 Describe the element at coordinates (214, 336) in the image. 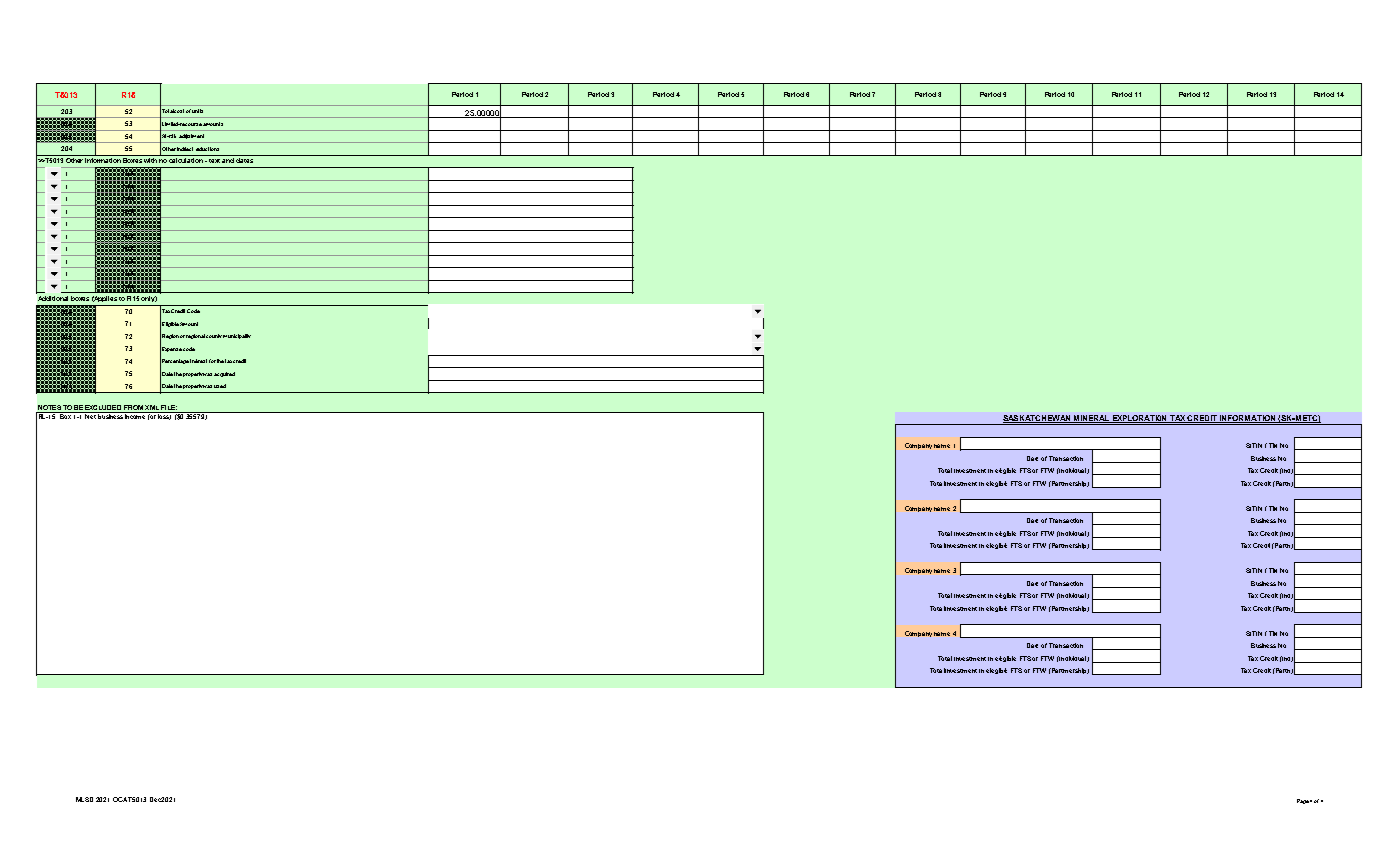

I see `county` at that location.
